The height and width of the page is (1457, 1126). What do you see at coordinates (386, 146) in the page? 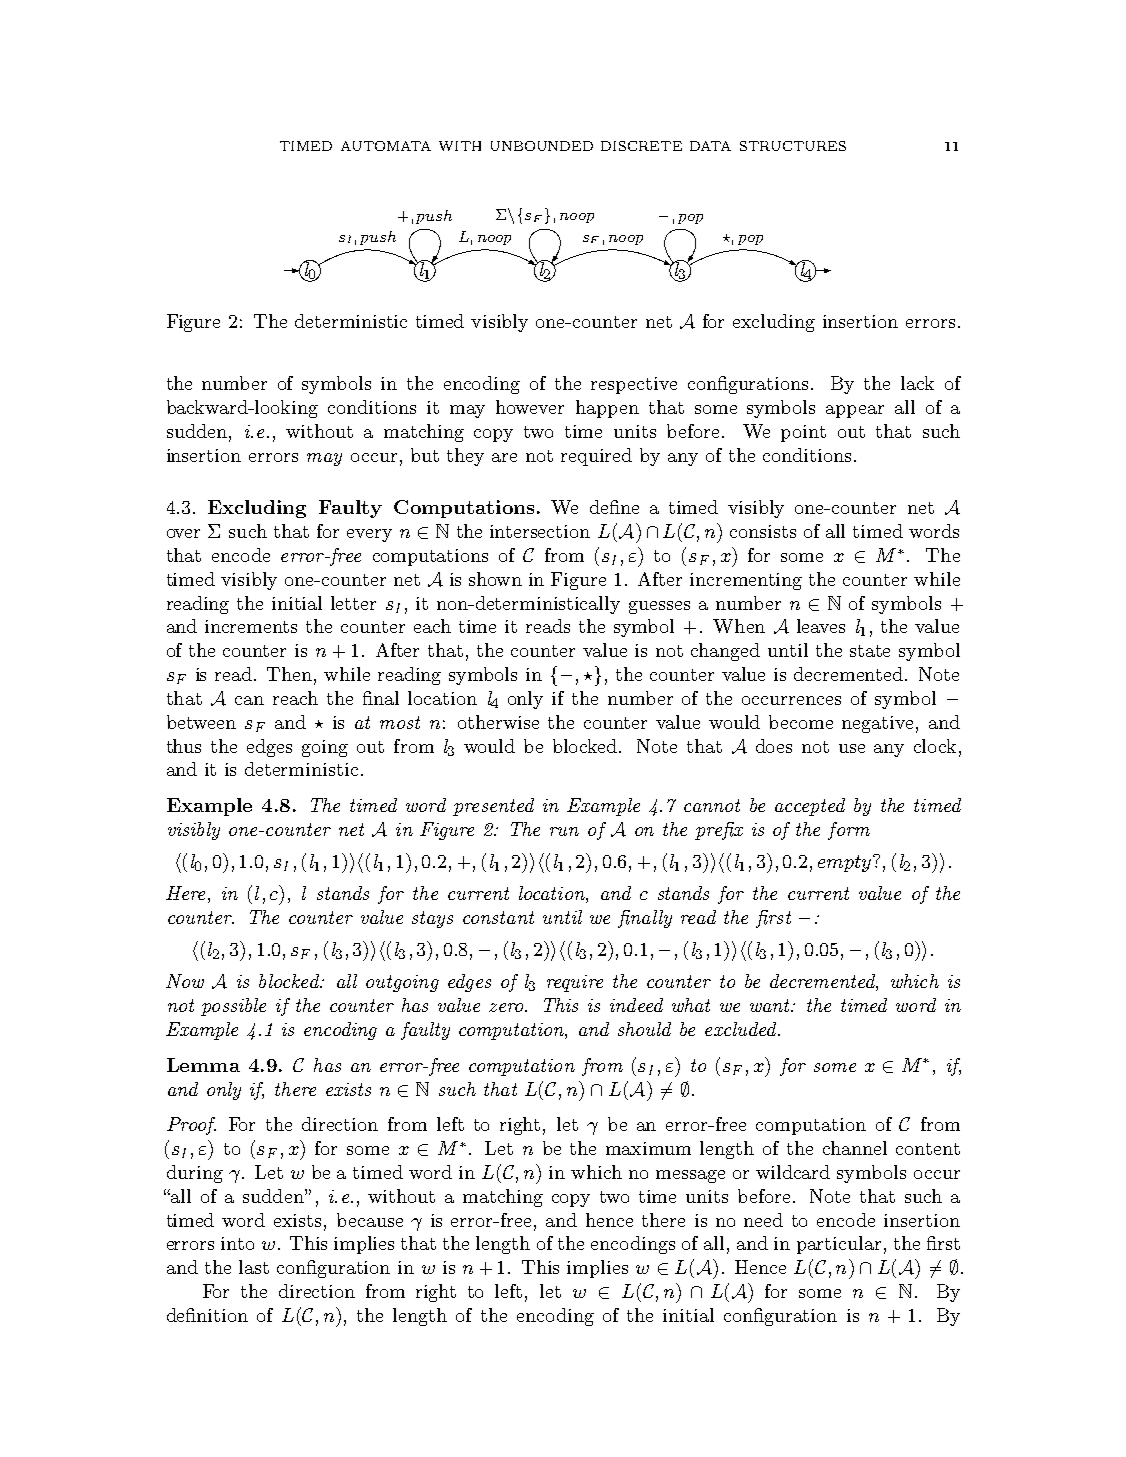
I see `AUTOMATA` at bounding box center [386, 146].
